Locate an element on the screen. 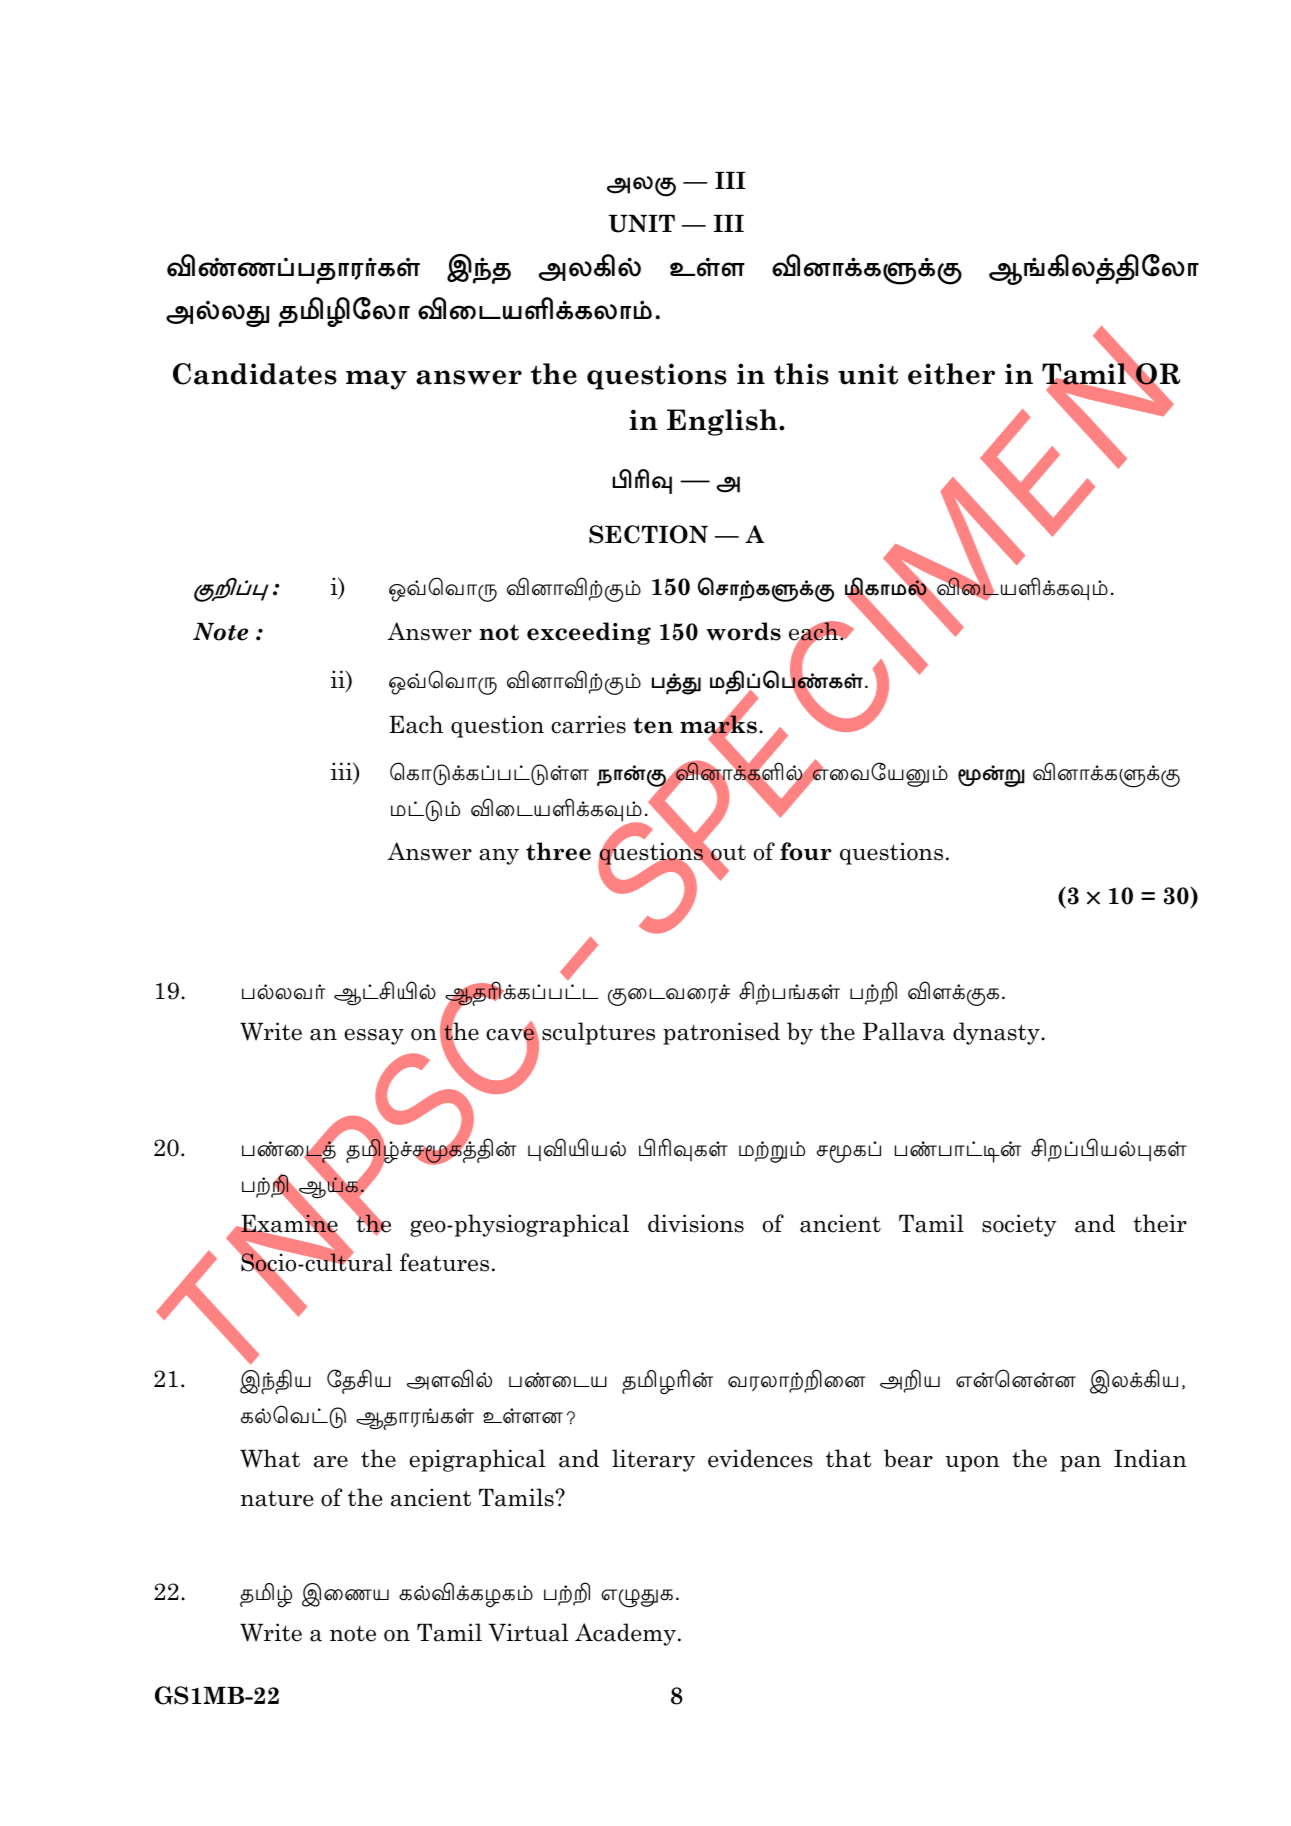  divisions is located at coordinates (696, 1223).
